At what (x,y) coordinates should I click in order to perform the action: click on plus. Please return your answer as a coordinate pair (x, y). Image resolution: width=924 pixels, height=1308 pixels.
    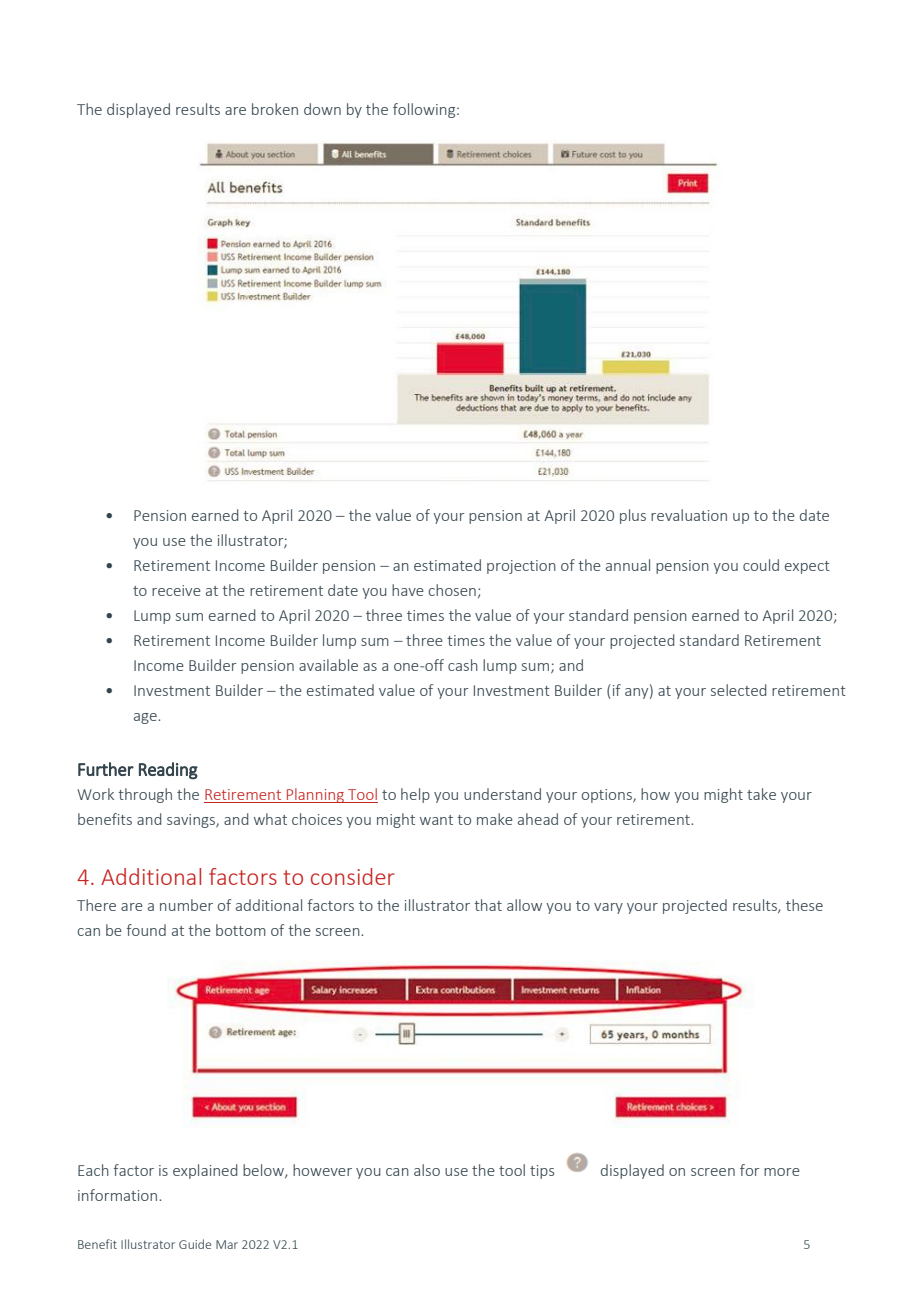
    Looking at the image, I should click on (633, 516).
